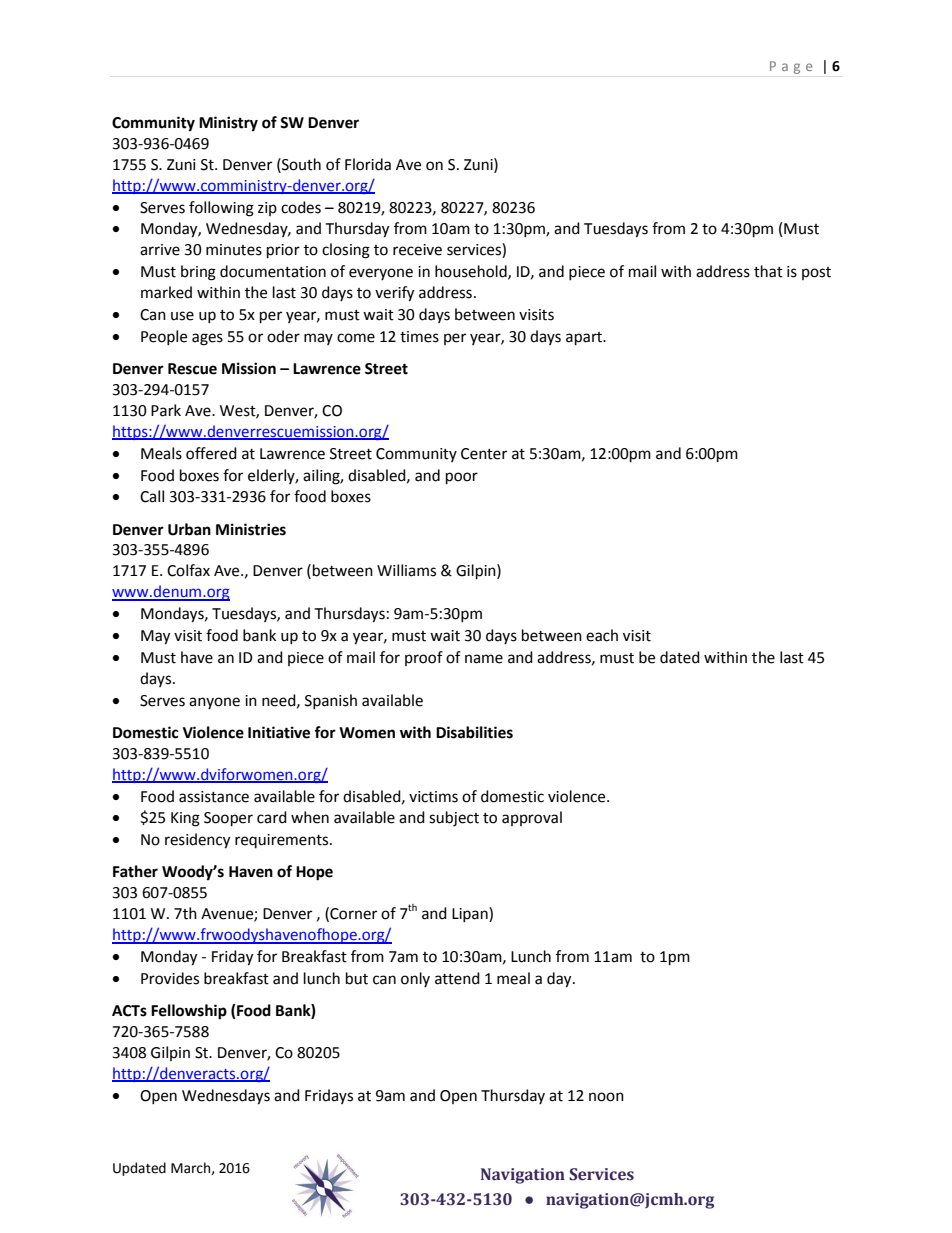 The height and width of the screenshot is (1233, 952). I want to click on that, so click(768, 271).
